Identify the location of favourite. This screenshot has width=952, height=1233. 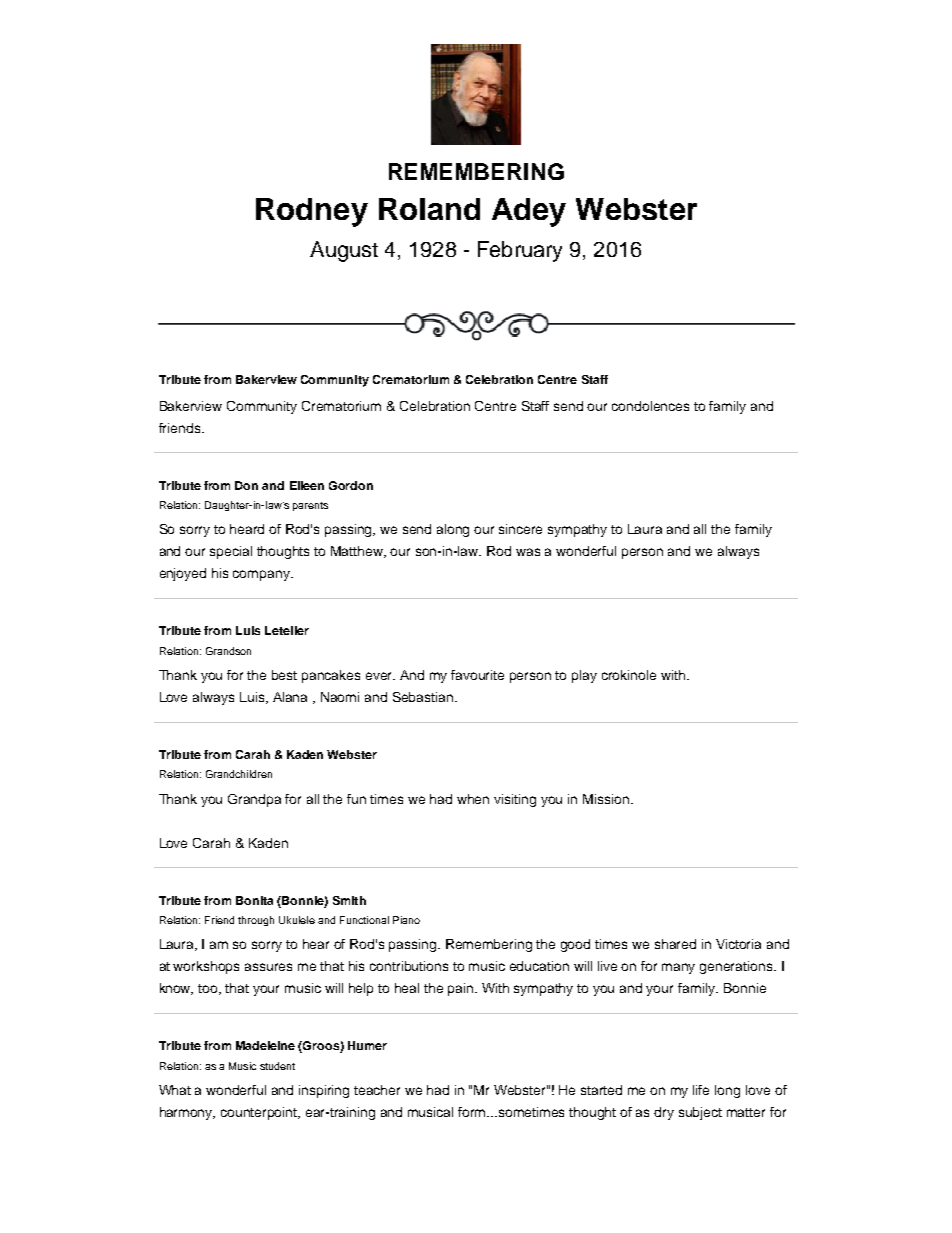
(477, 675).
